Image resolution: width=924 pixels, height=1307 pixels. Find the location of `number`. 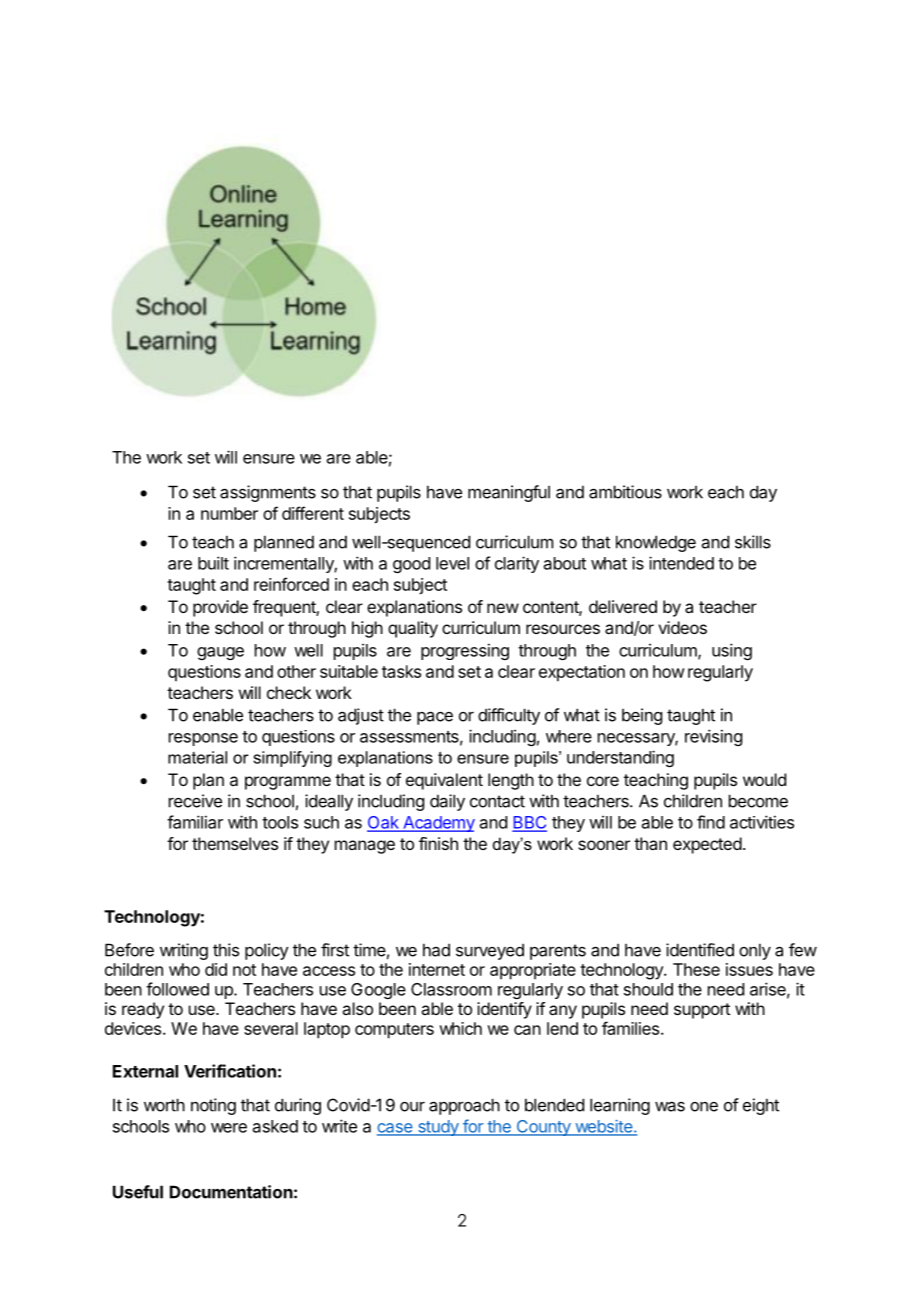

number is located at coordinates (229, 513).
